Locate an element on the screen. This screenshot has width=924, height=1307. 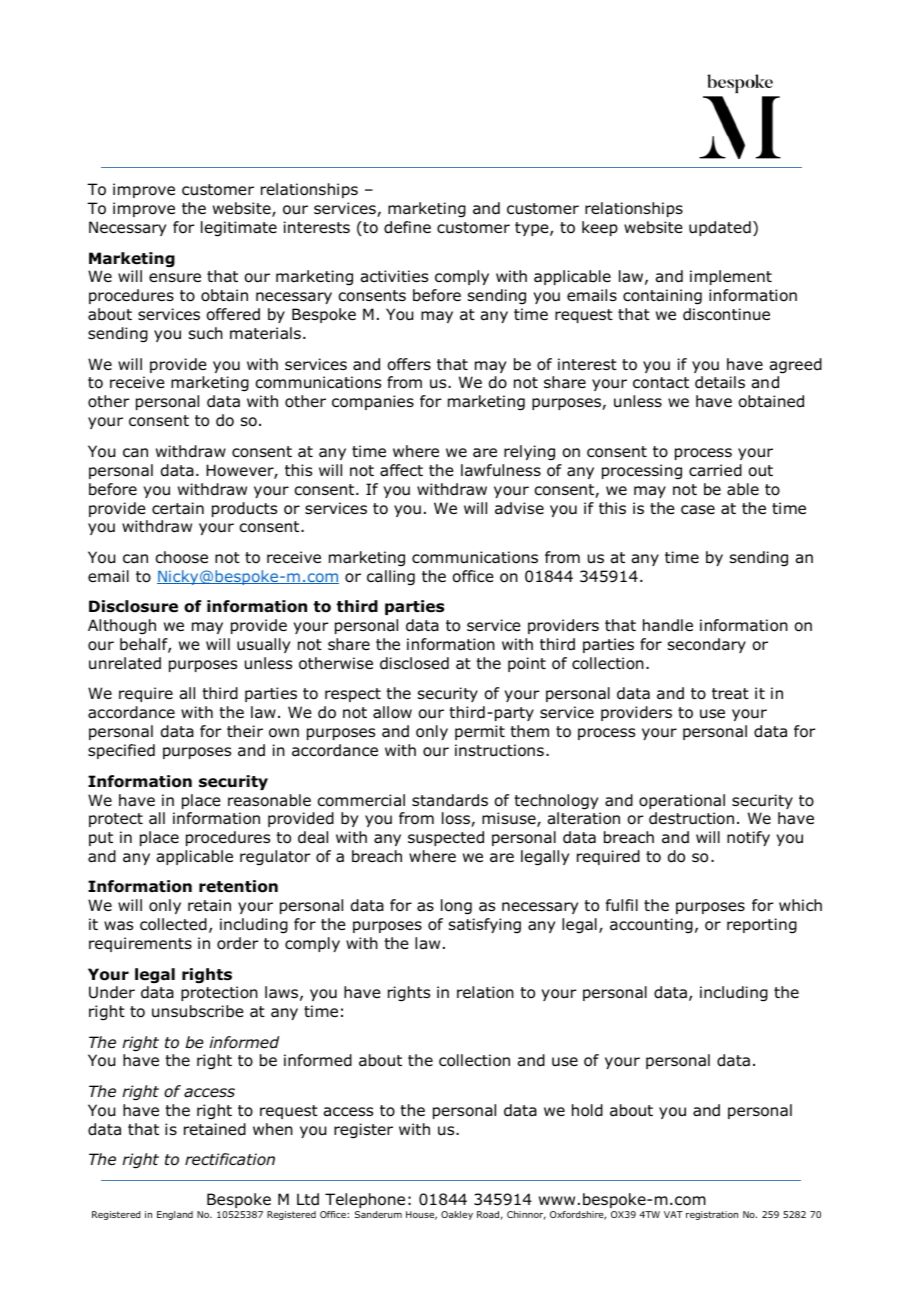
treat is located at coordinates (730, 694).
